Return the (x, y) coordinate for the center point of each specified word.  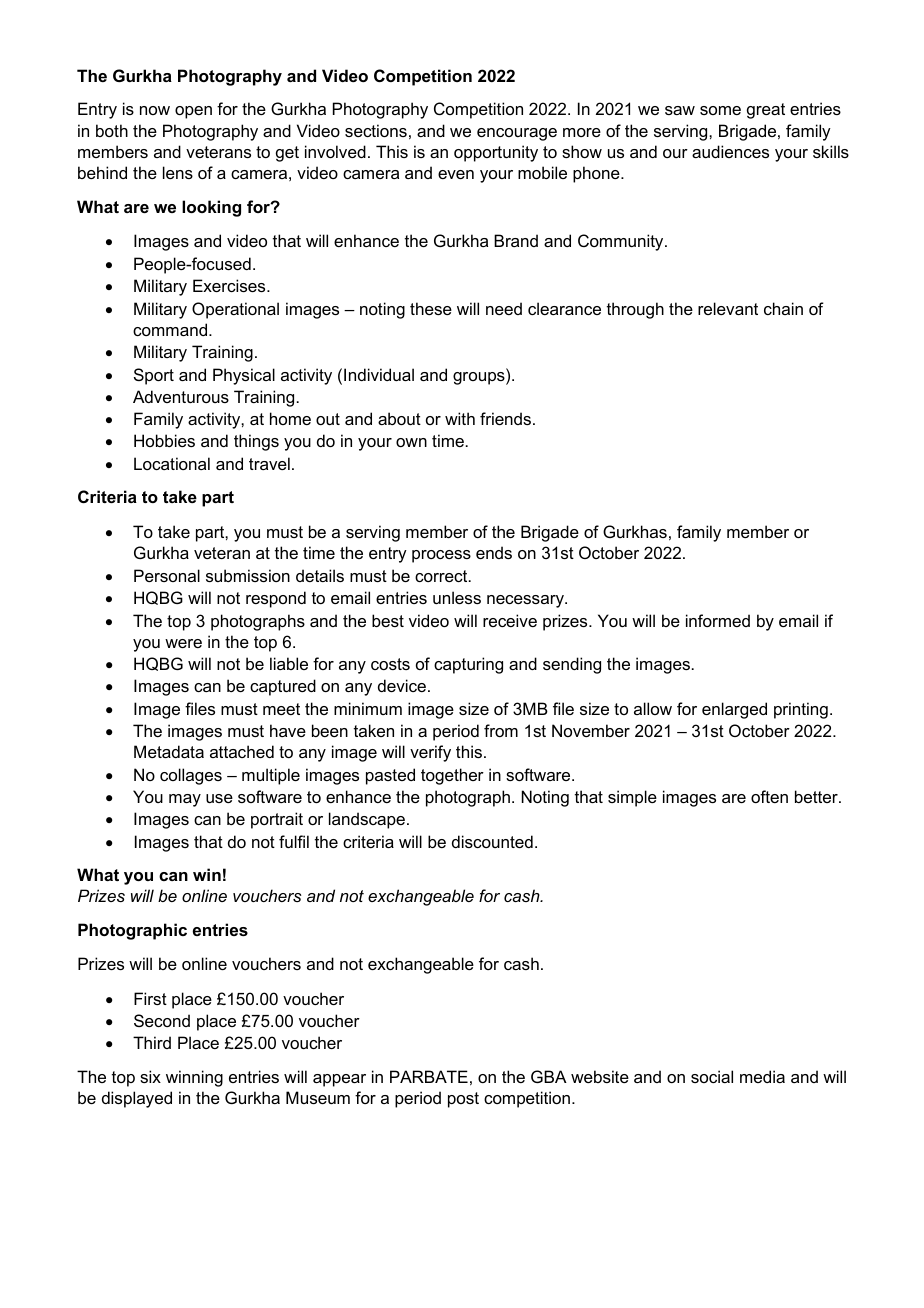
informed (718, 620)
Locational (172, 463)
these (431, 308)
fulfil (294, 841)
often (769, 796)
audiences (730, 151)
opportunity (496, 153)
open (193, 112)
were (183, 643)
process (441, 556)
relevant (728, 308)
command (171, 329)
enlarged (734, 710)
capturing (468, 665)
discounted (492, 841)
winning (194, 1078)
